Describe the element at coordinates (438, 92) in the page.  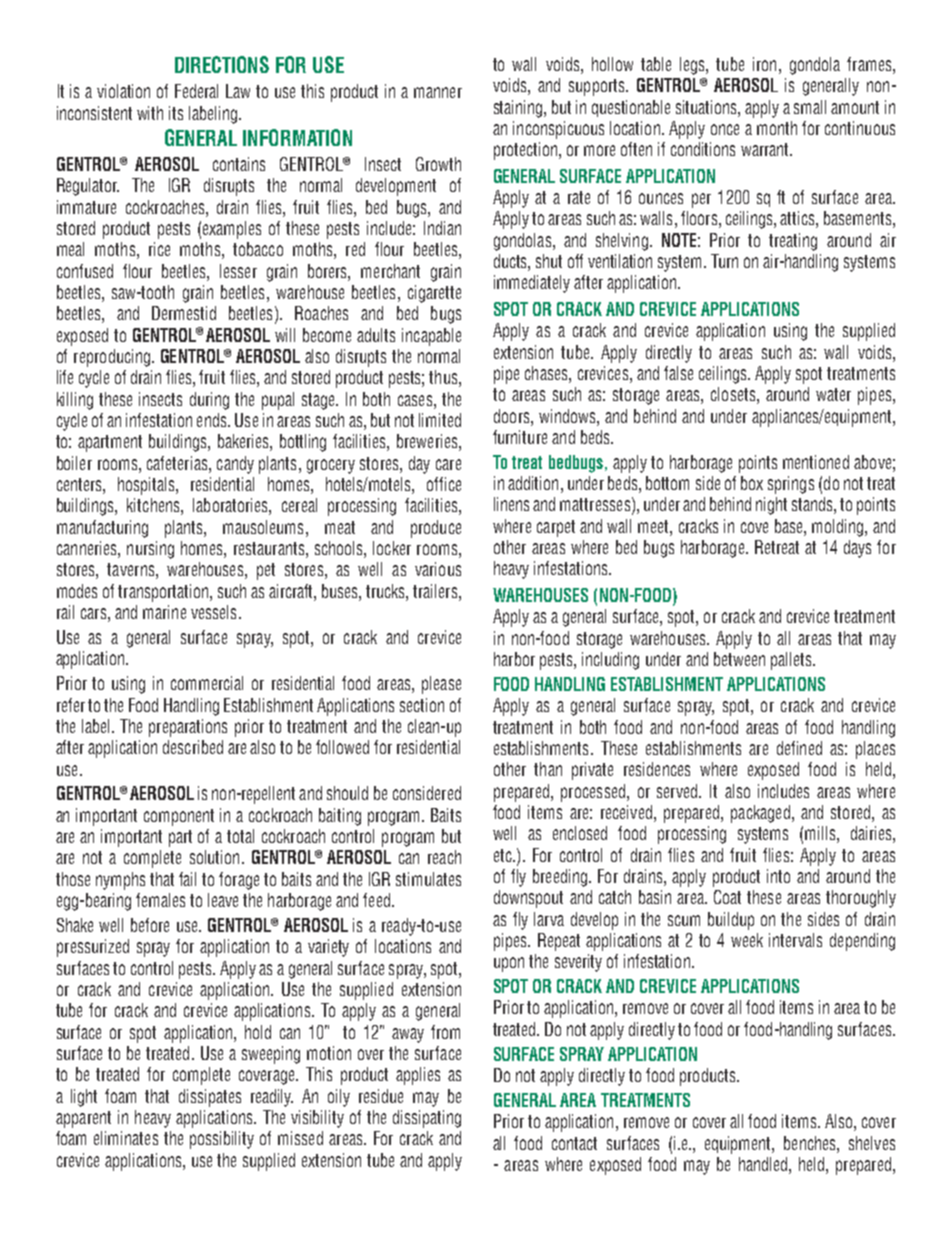
I see `manner` at that location.
